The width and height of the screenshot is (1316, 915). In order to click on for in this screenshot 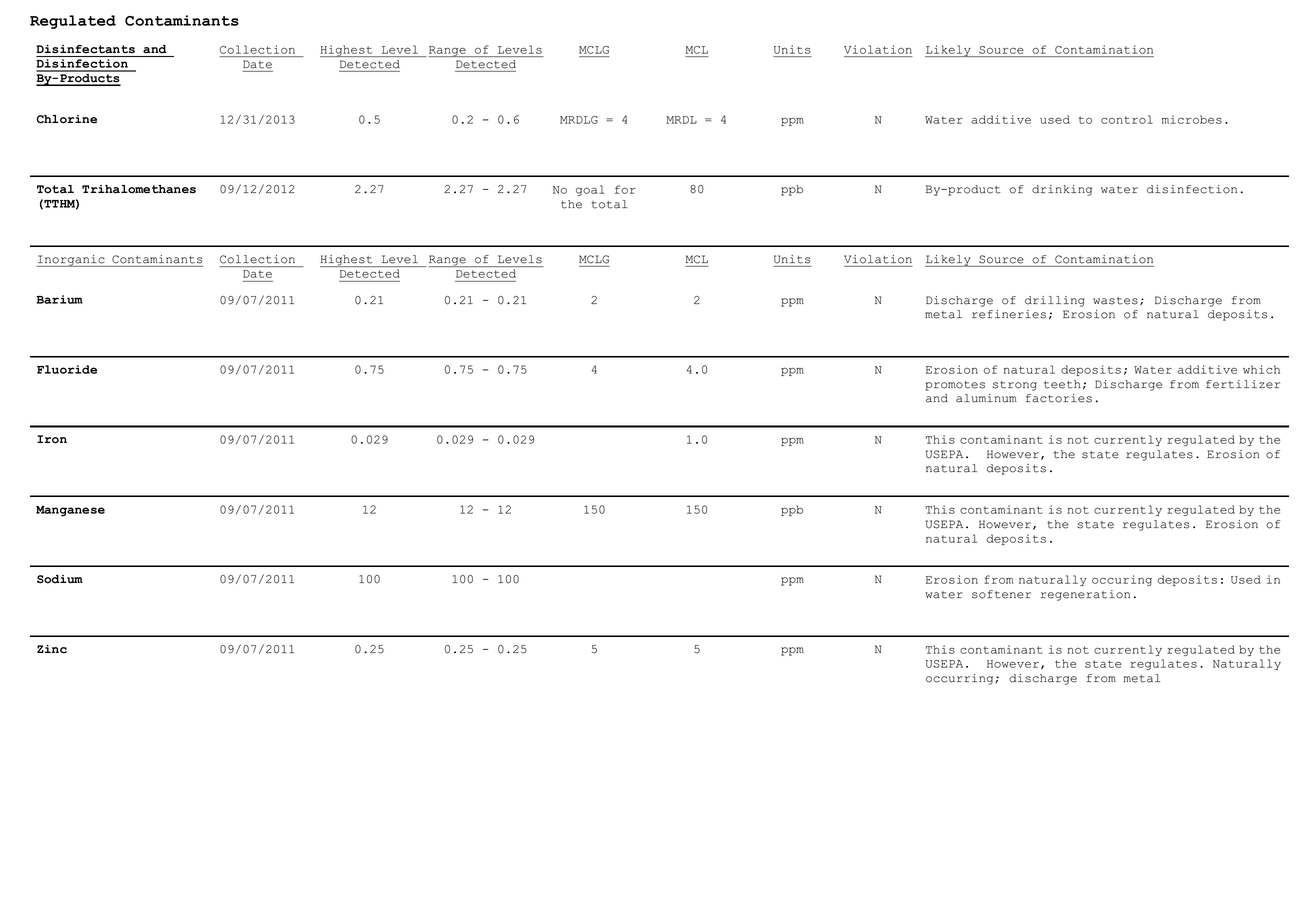, I will do `click(625, 189)`.
